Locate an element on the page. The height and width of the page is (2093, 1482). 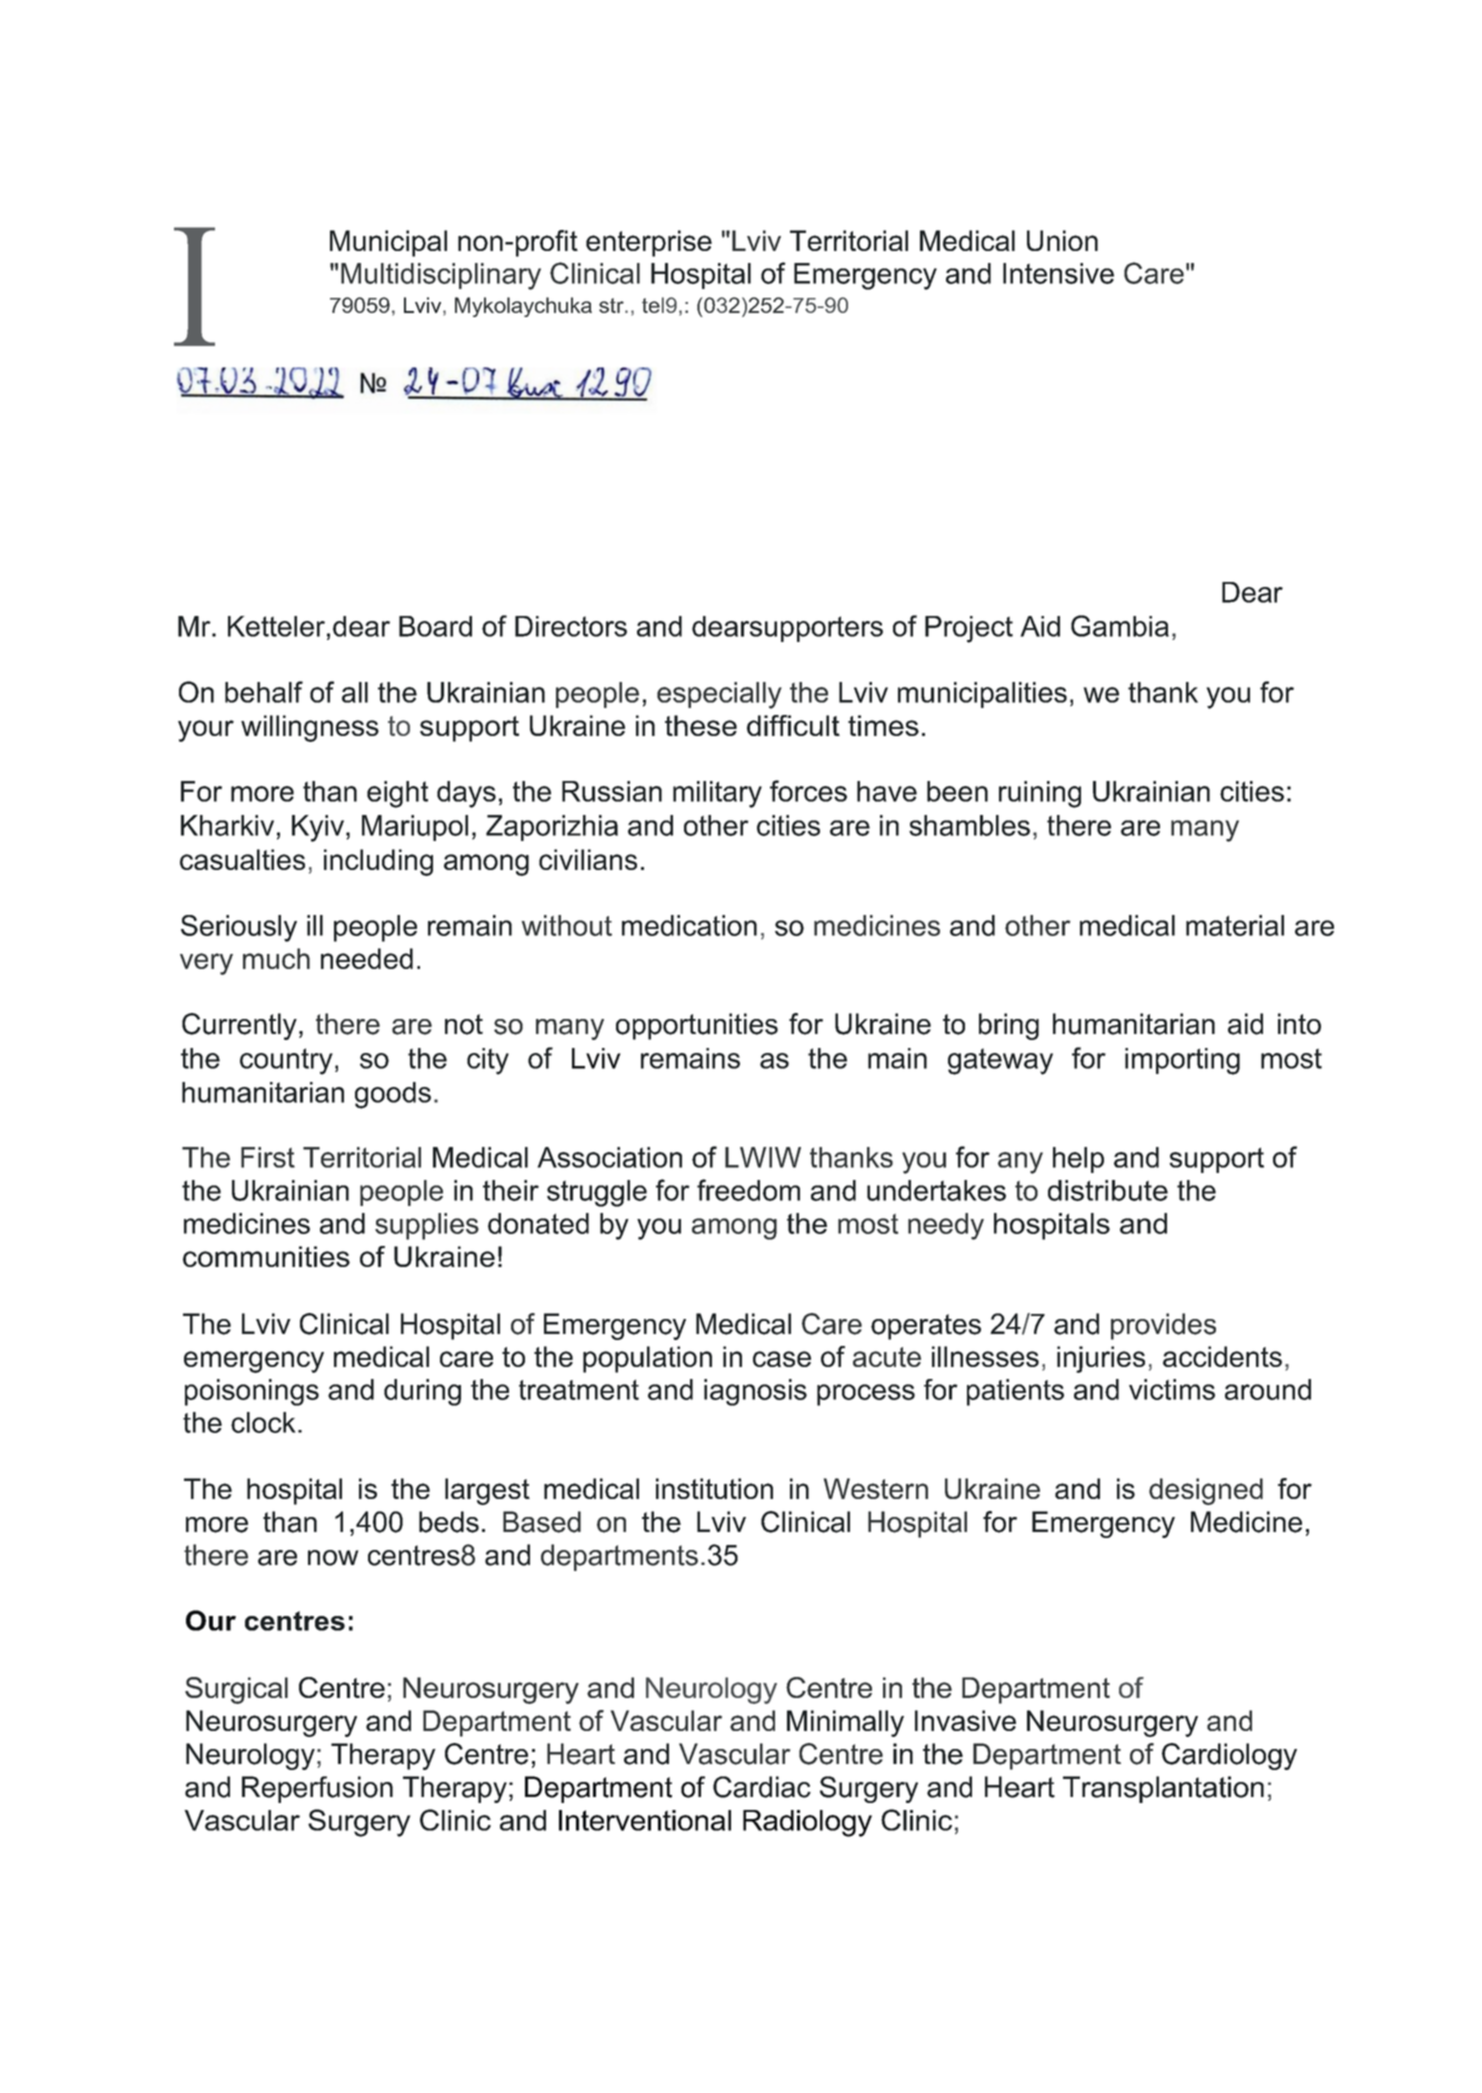
Intensive is located at coordinates (1058, 273).
